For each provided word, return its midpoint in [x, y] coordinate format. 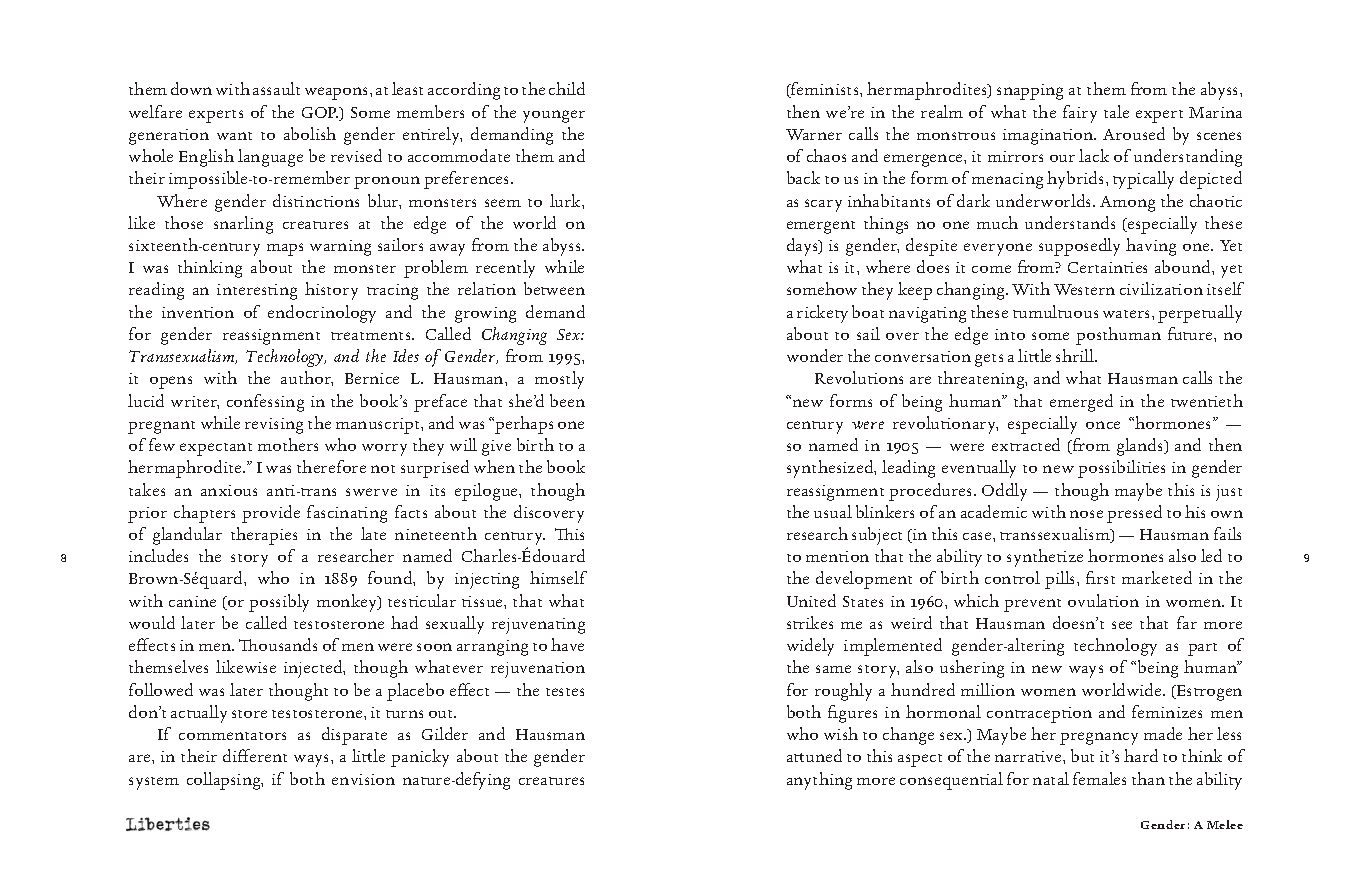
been [567, 400]
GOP [320, 112]
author [307, 378]
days [803, 247]
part [1202, 649]
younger [554, 116]
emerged [1081, 403]
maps [285, 249]
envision [363, 779]
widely [810, 647]
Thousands [278, 644]
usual [833, 511]
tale [1116, 111]
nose [1086, 514]
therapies [264, 536]
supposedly [1079, 247]
